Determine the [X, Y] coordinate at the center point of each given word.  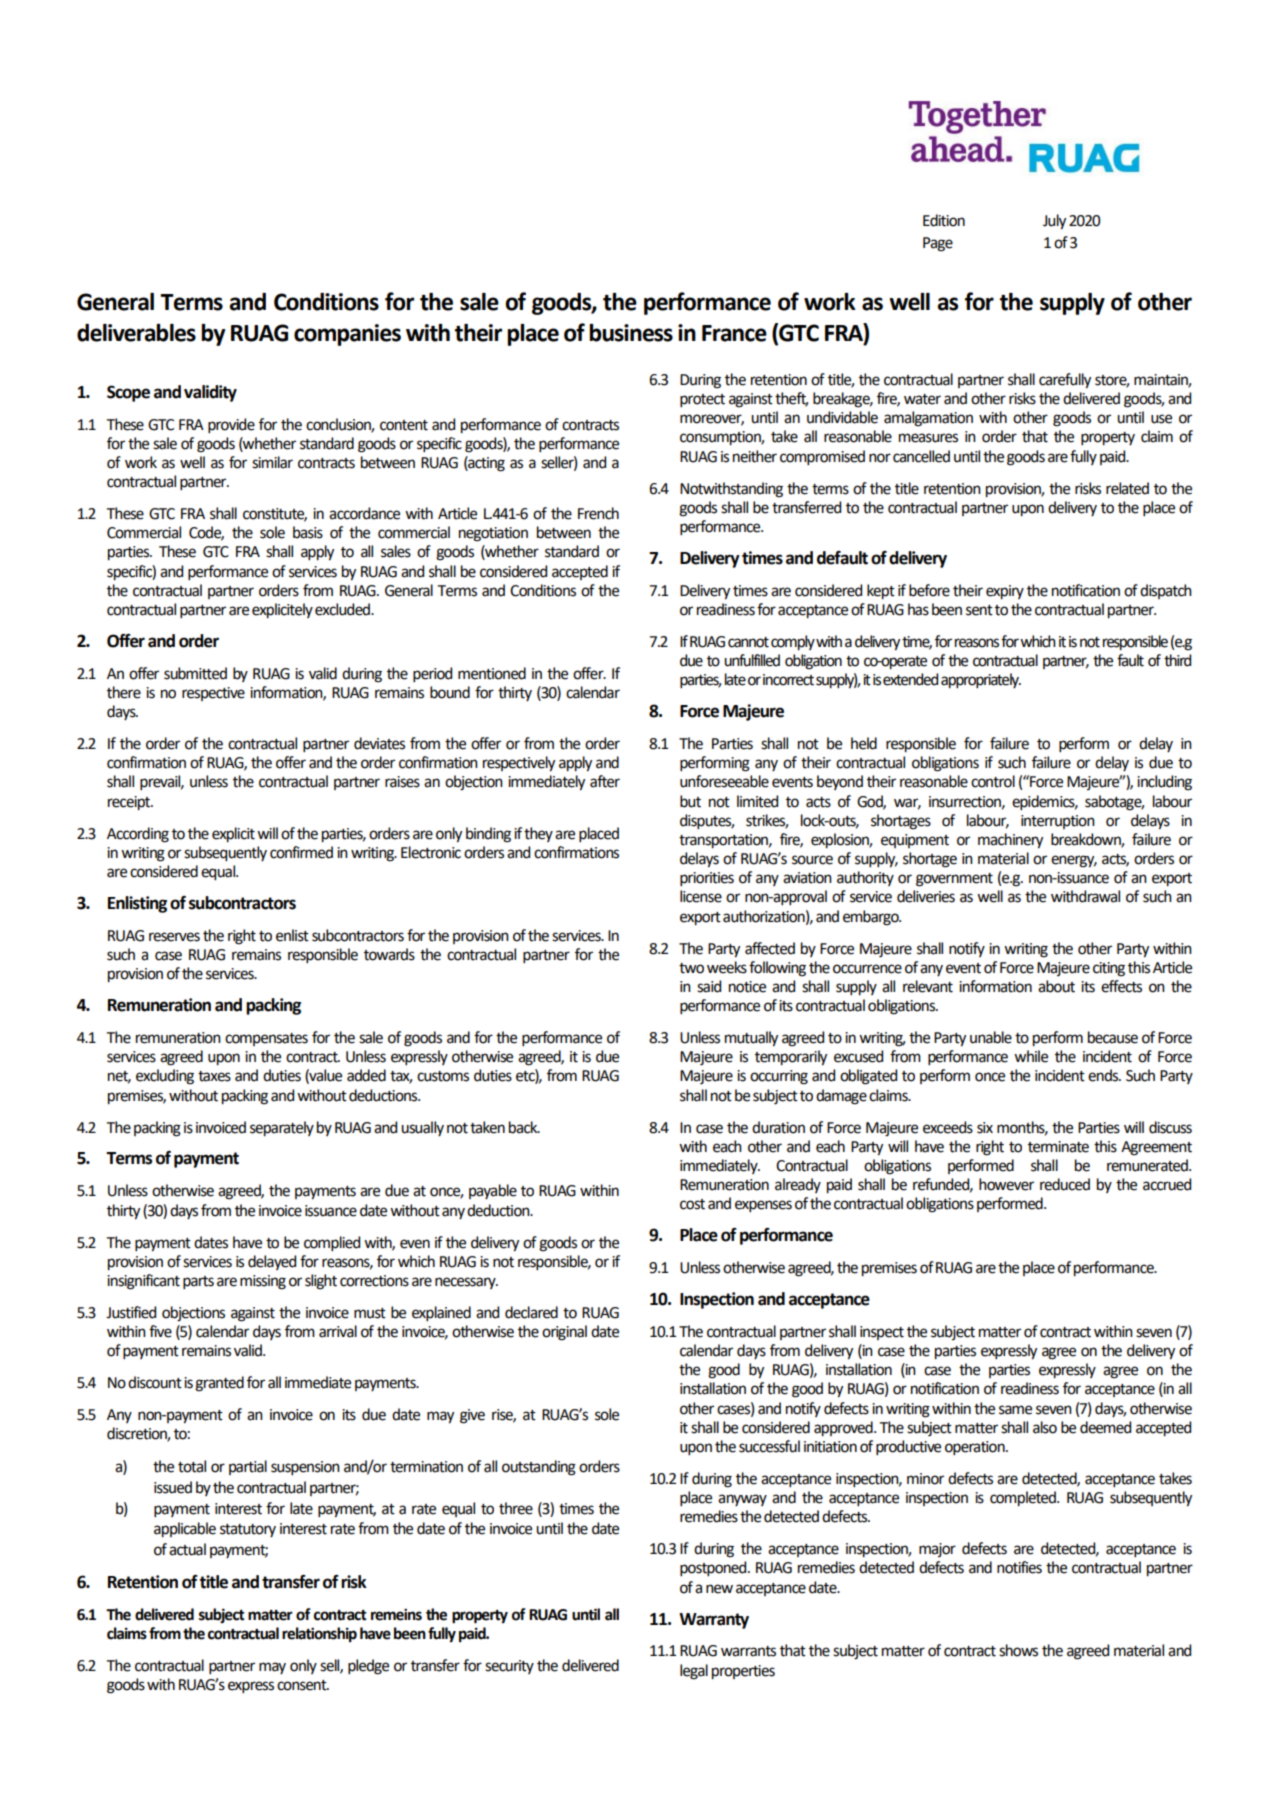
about [1056, 986]
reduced [1065, 1184]
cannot [748, 642]
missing [263, 1282]
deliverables [136, 333]
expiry [1005, 592]
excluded [343, 609]
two [691, 968]
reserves [174, 937]
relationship [319, 1634]
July [1054, 221]
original [564, 1333]
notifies [1019, 1567]
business [631, 333]
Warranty [714, 1621]
